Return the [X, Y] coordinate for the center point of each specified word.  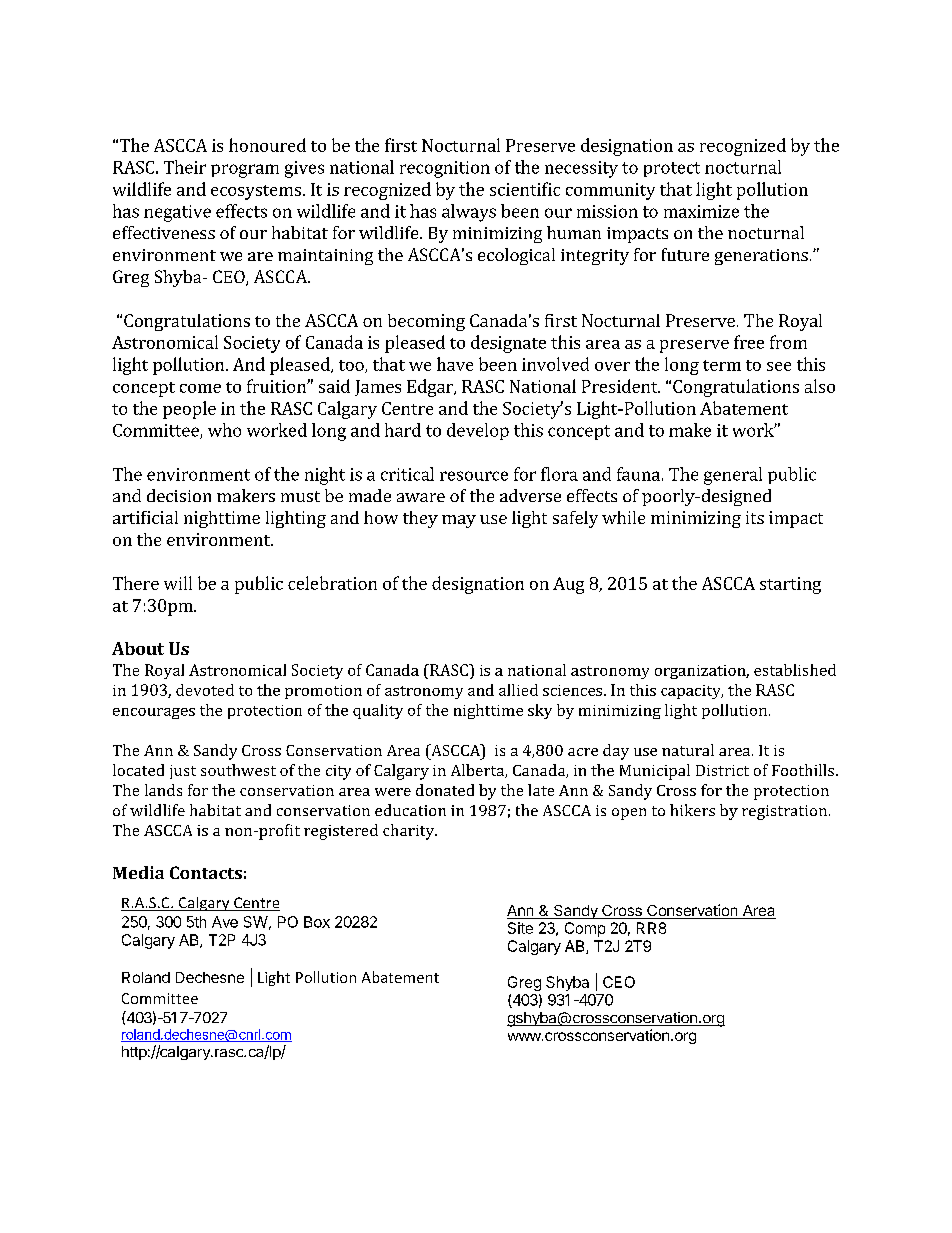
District [722, 770]
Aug [568, 585]
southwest [238, 770]
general [733, 476]
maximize [701, 211]
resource [474, 476]
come [200, 388]
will [178, 583]
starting [790, 585]
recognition [445, 169]
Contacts [206, 872]
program [245, 171]
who [224, 430]
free [749, 342]
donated [445, 790]
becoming [426, 322]
